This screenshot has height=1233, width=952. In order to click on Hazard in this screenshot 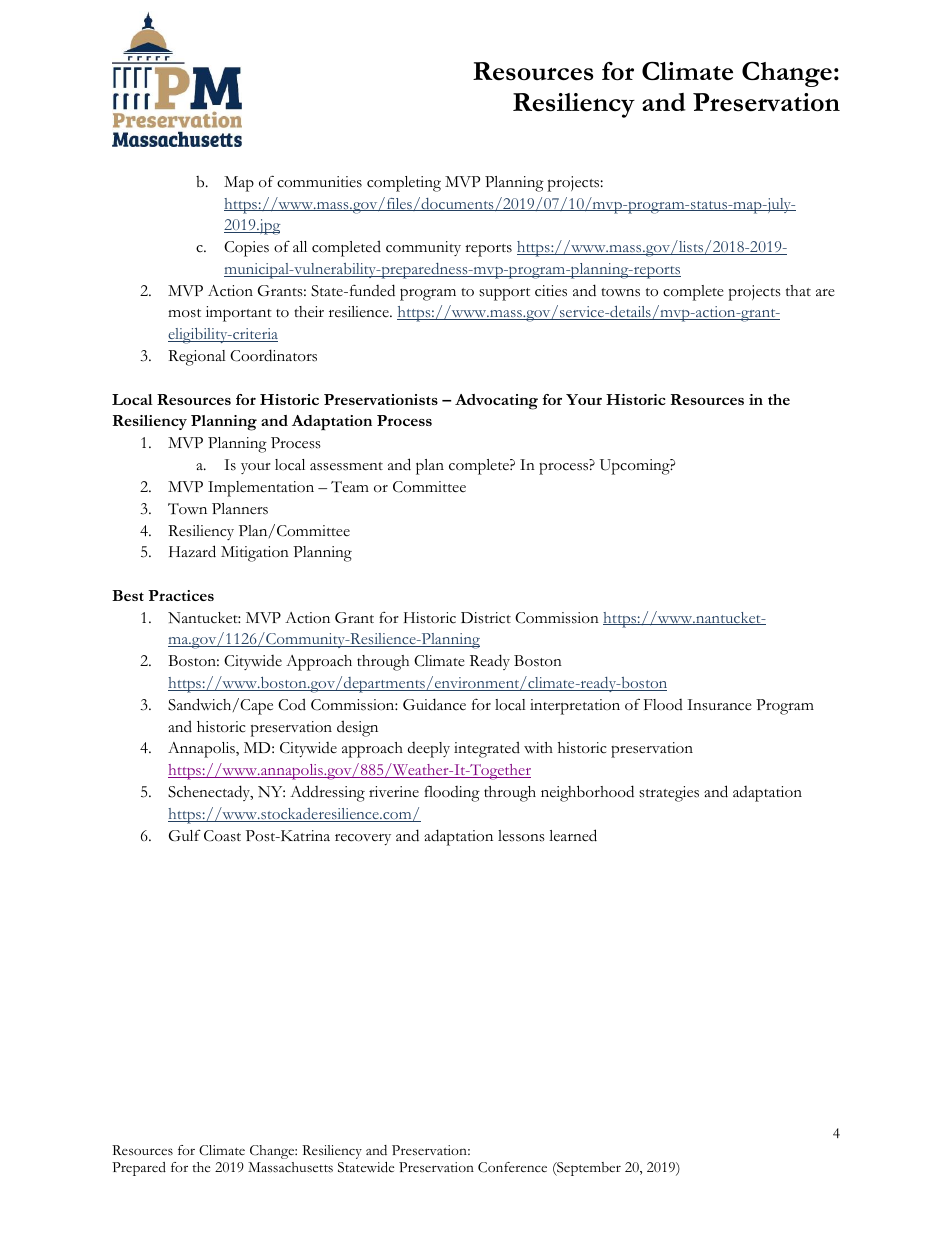, I will do `click(192, 551)`.
